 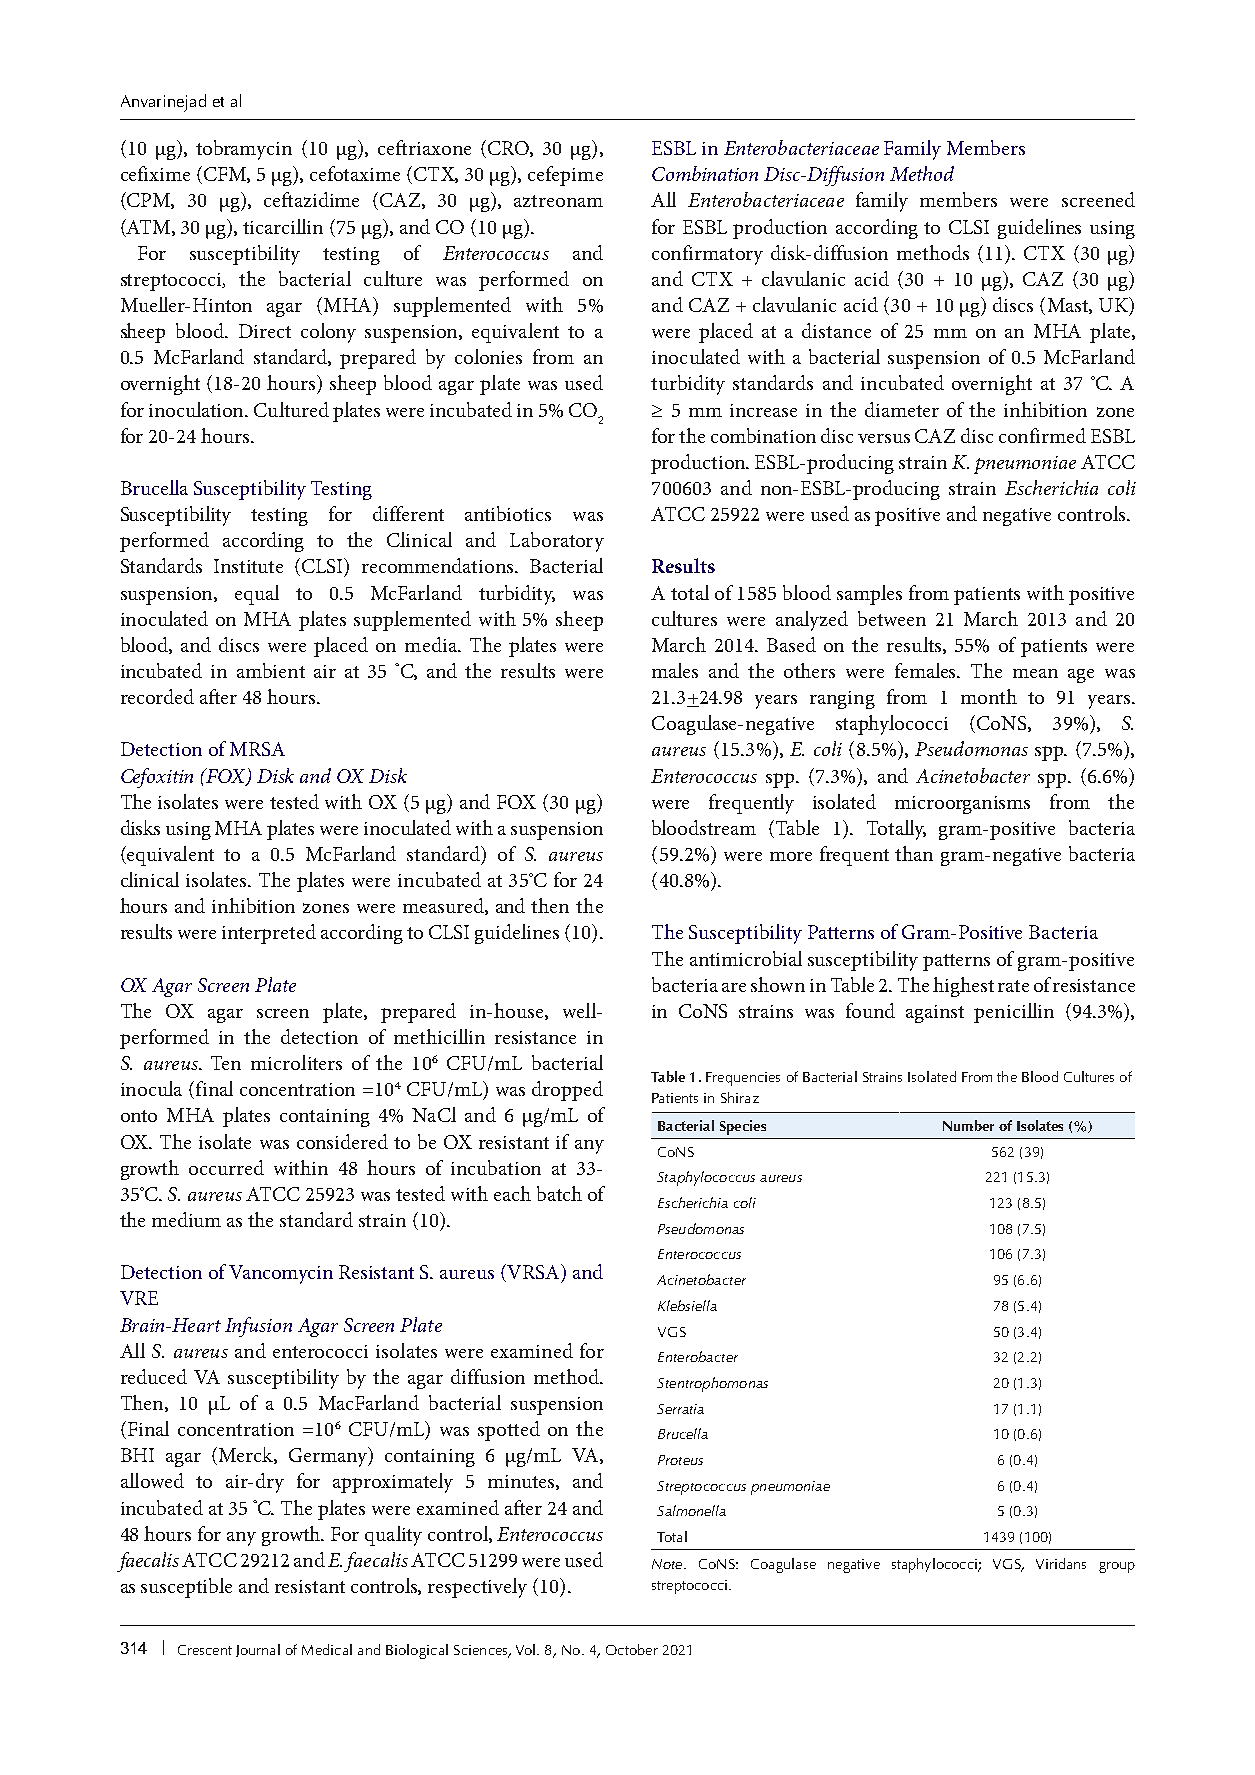 What do you see at coordinates (632, 1649) in the page?
I see `October` at bounding box center [632, 1649].
